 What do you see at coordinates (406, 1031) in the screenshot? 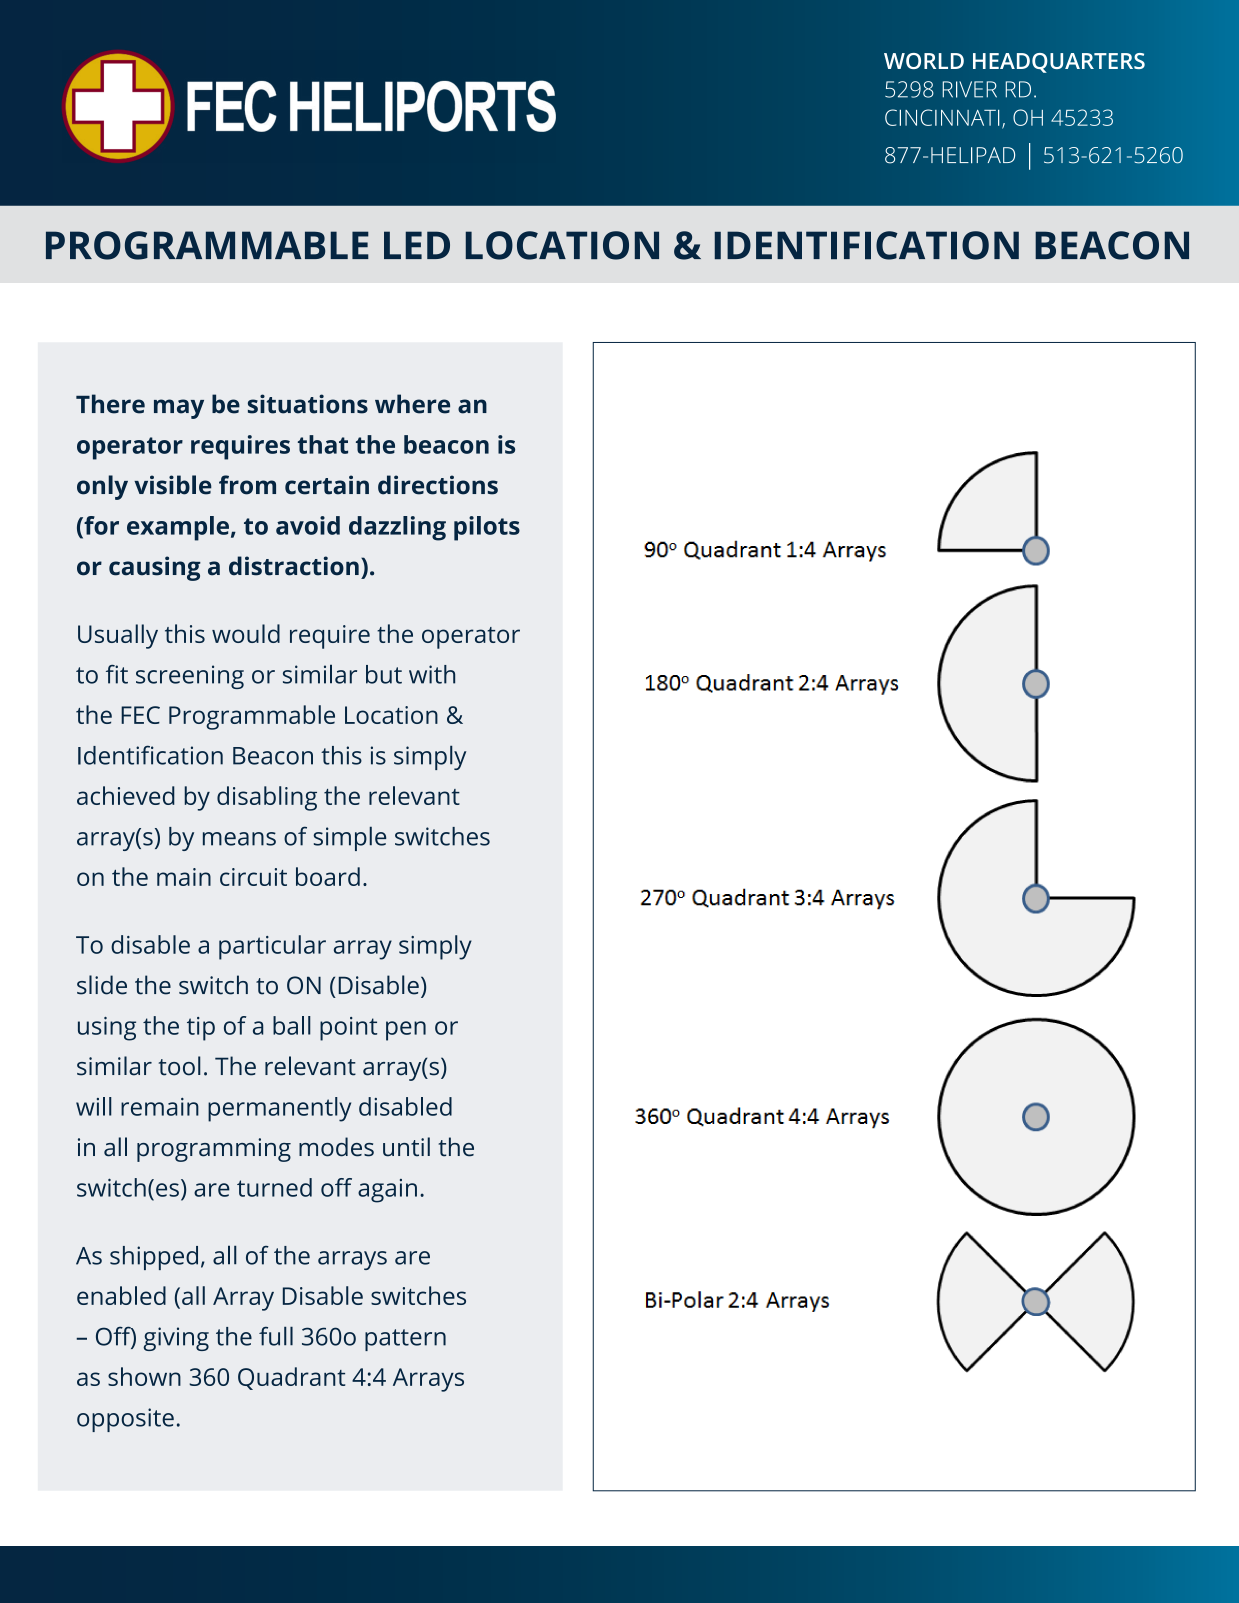
I see `pen` at bounding box center [406, 1031].
